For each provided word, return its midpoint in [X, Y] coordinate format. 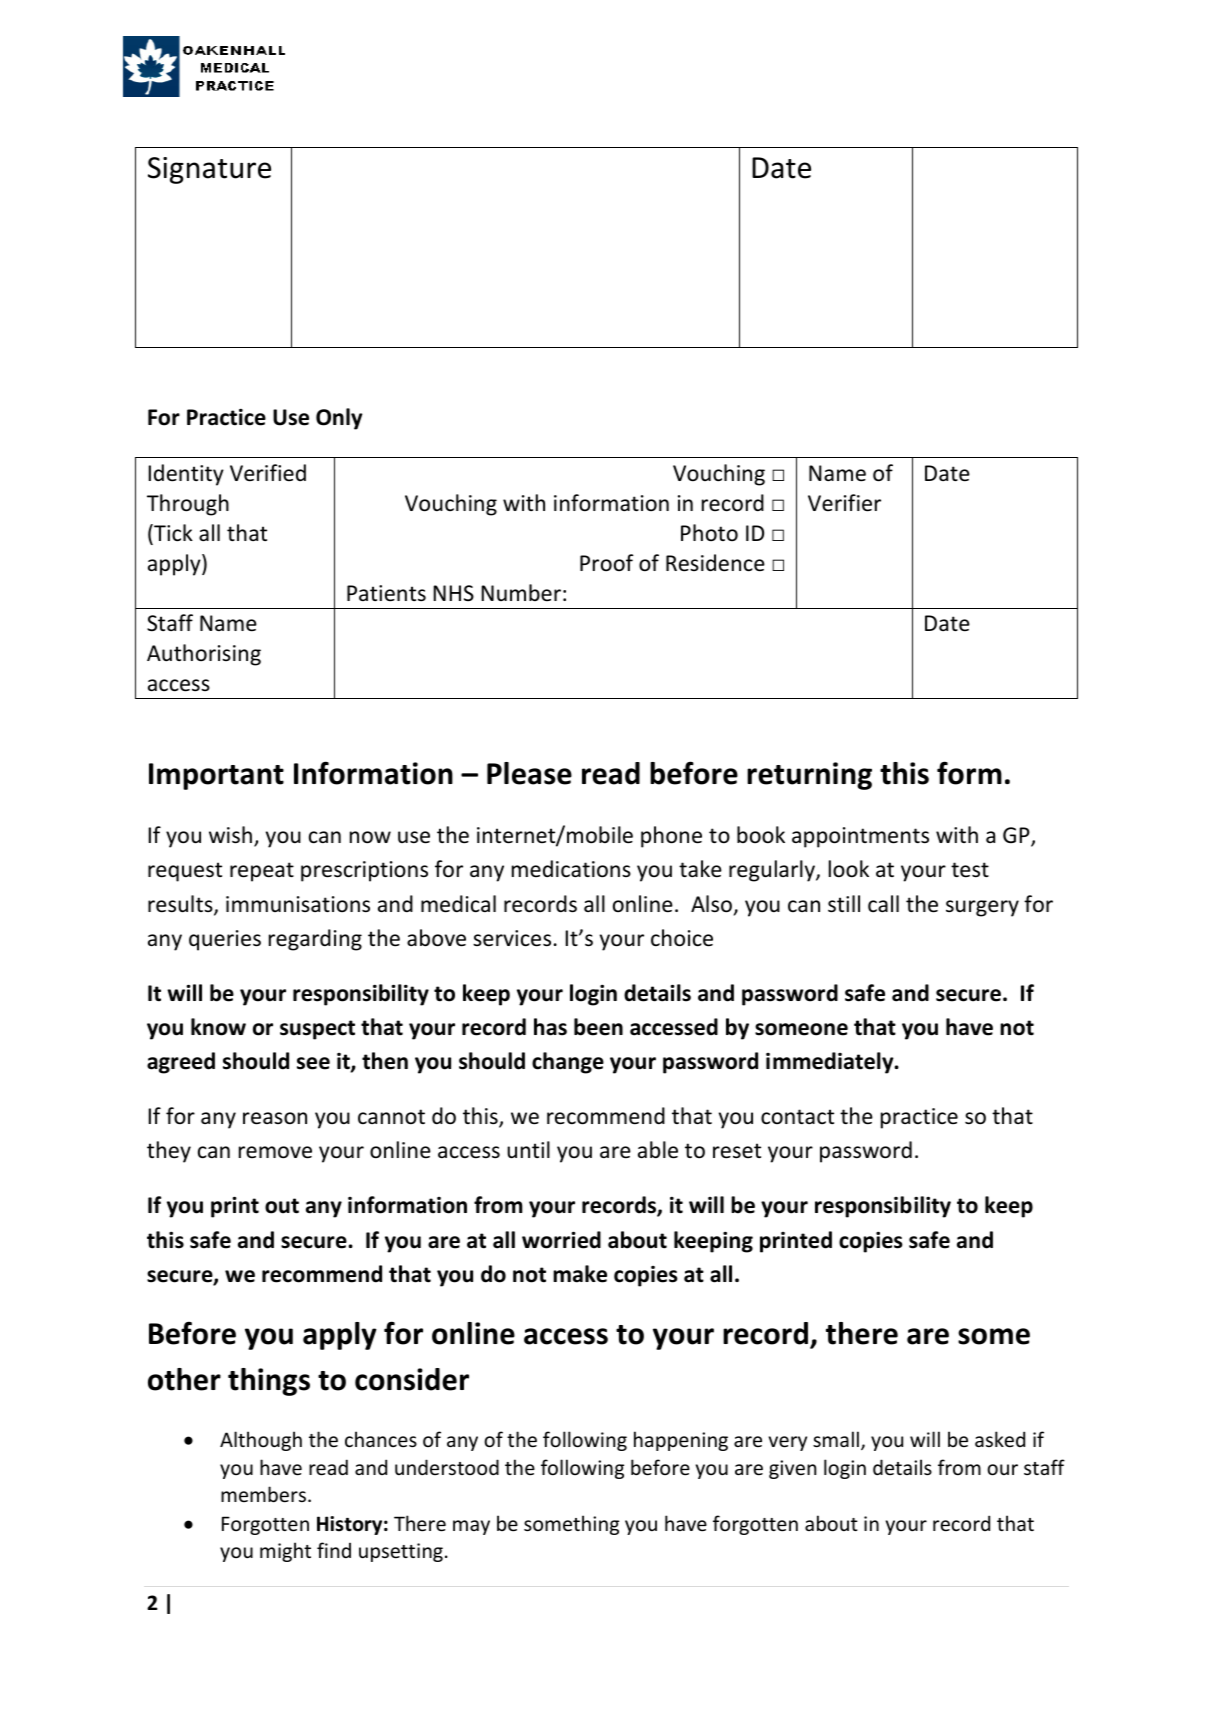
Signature [209, 170]
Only [339, 419]
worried [561, 1240]
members [263, 1494]
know [218, 1027]
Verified [268, 473]
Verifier [844, 503]
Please [529, 773]
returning [809, 776]
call [883, 903]
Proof [607, 562]
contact [797, 1117]
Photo [709, 532]
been [598, 1027]
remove [275, 1152]
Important [216, 776]
